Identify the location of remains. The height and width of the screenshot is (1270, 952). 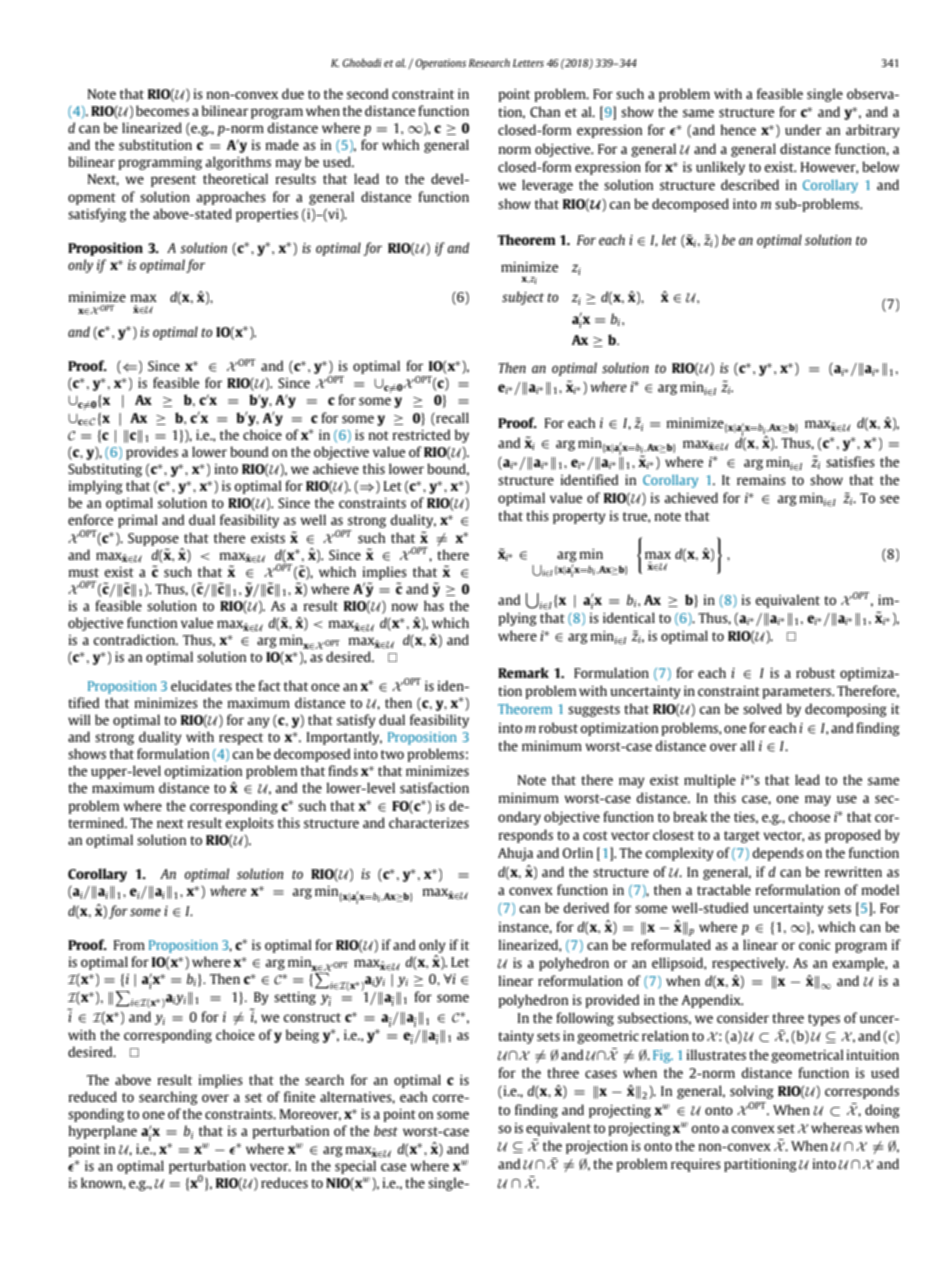
(761, 480).
